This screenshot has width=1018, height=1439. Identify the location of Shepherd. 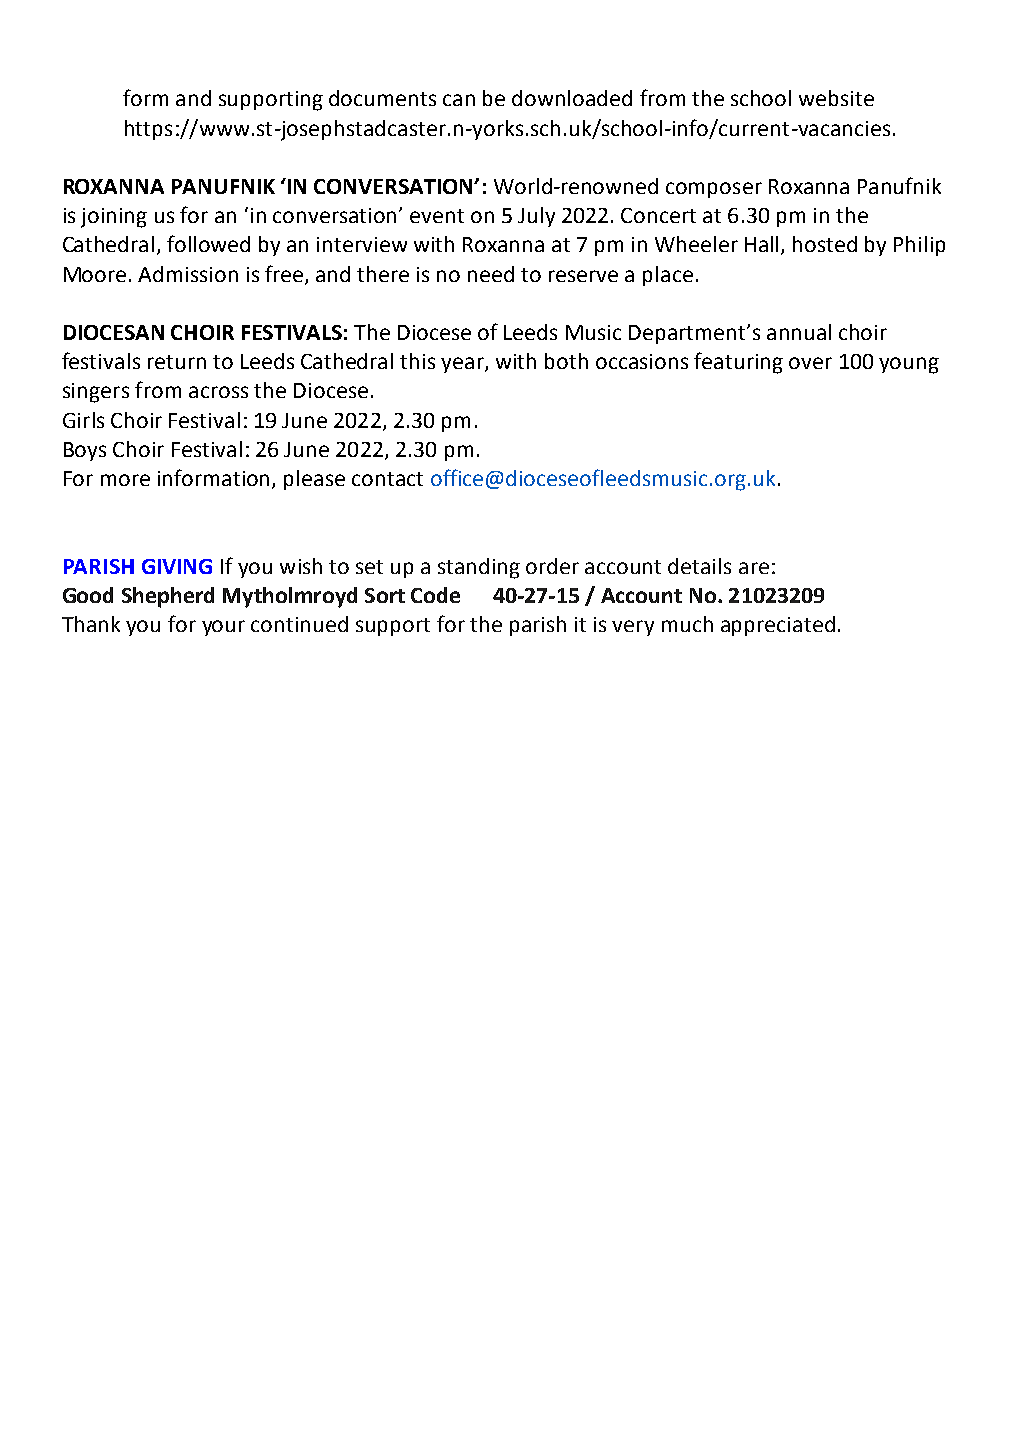
(168, 597).
